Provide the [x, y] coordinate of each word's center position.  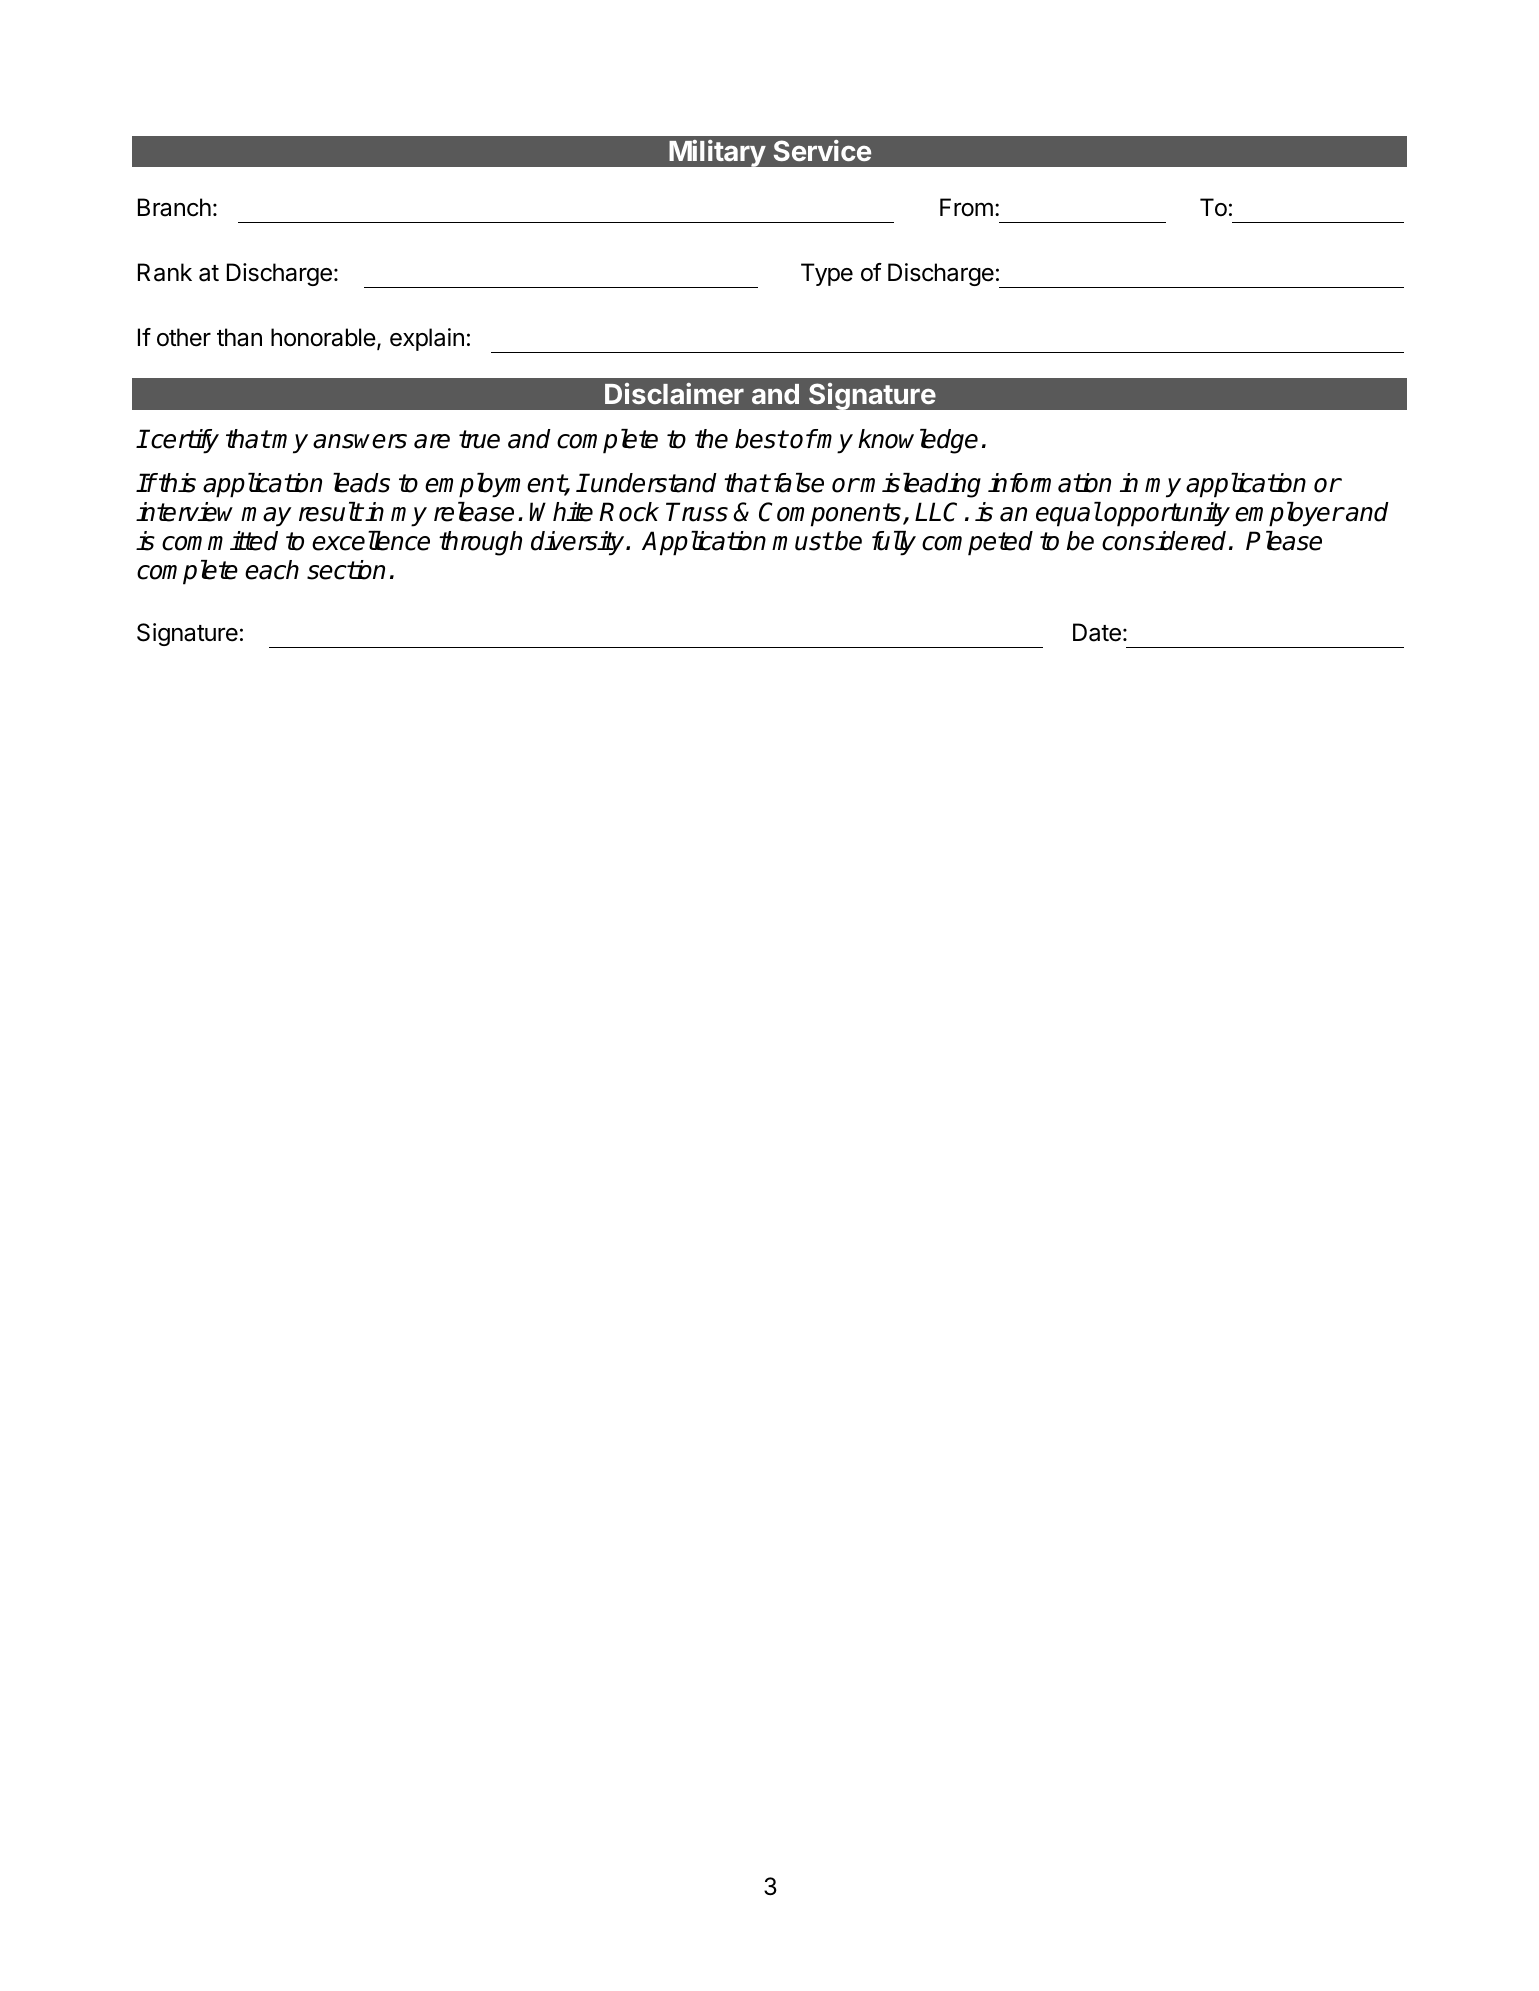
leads [361, 483]
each [272, 570]
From [966, 207]
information [1049, 483]
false [799, 483]
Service [822, 150]
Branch [174, 207]
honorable [324, 338]
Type [827, 274]
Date [1097, 632]
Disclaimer [674, 393]
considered [1164, 541]
